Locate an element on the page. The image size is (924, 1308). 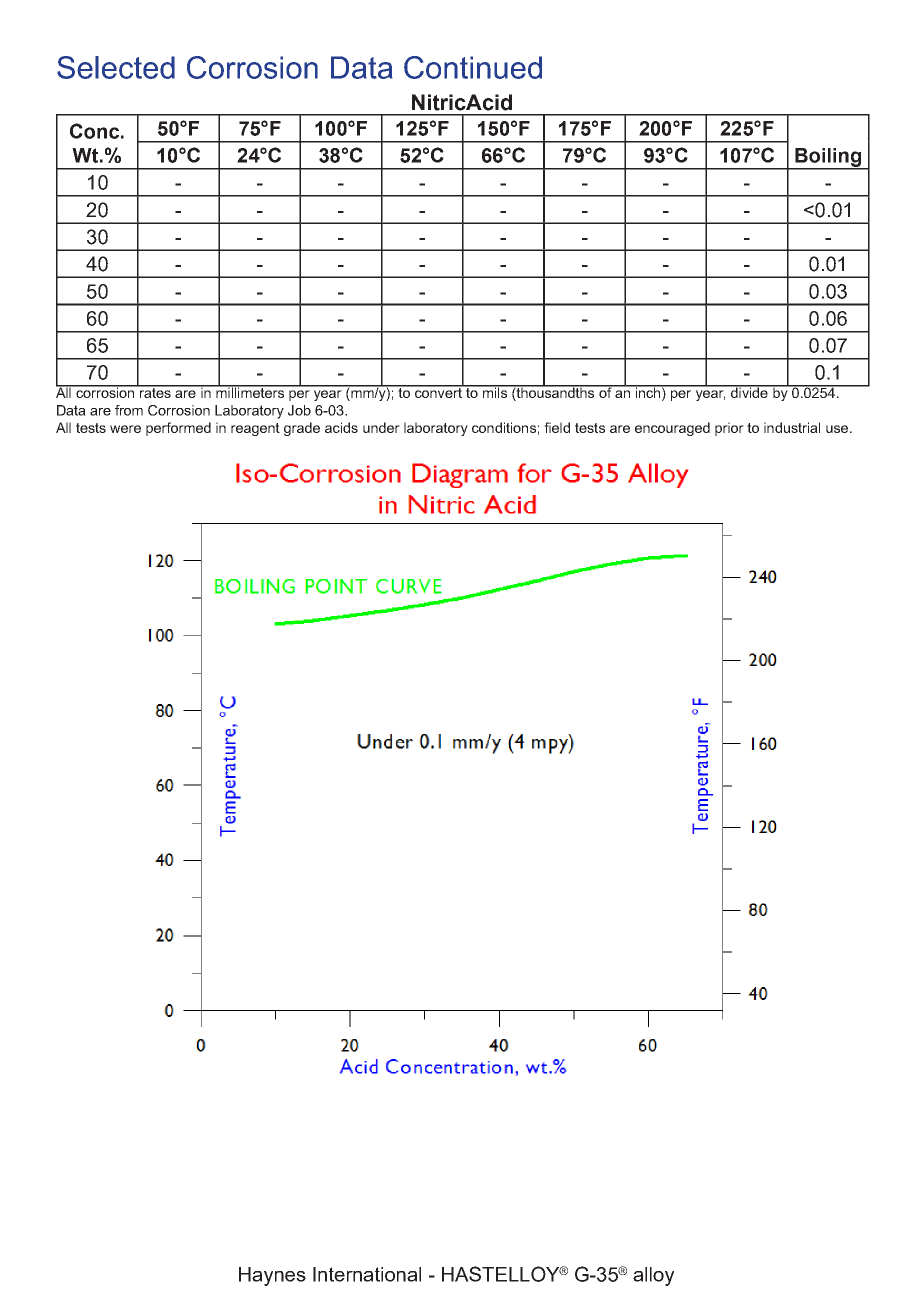
conditions is located at coordinates (504, 427).
